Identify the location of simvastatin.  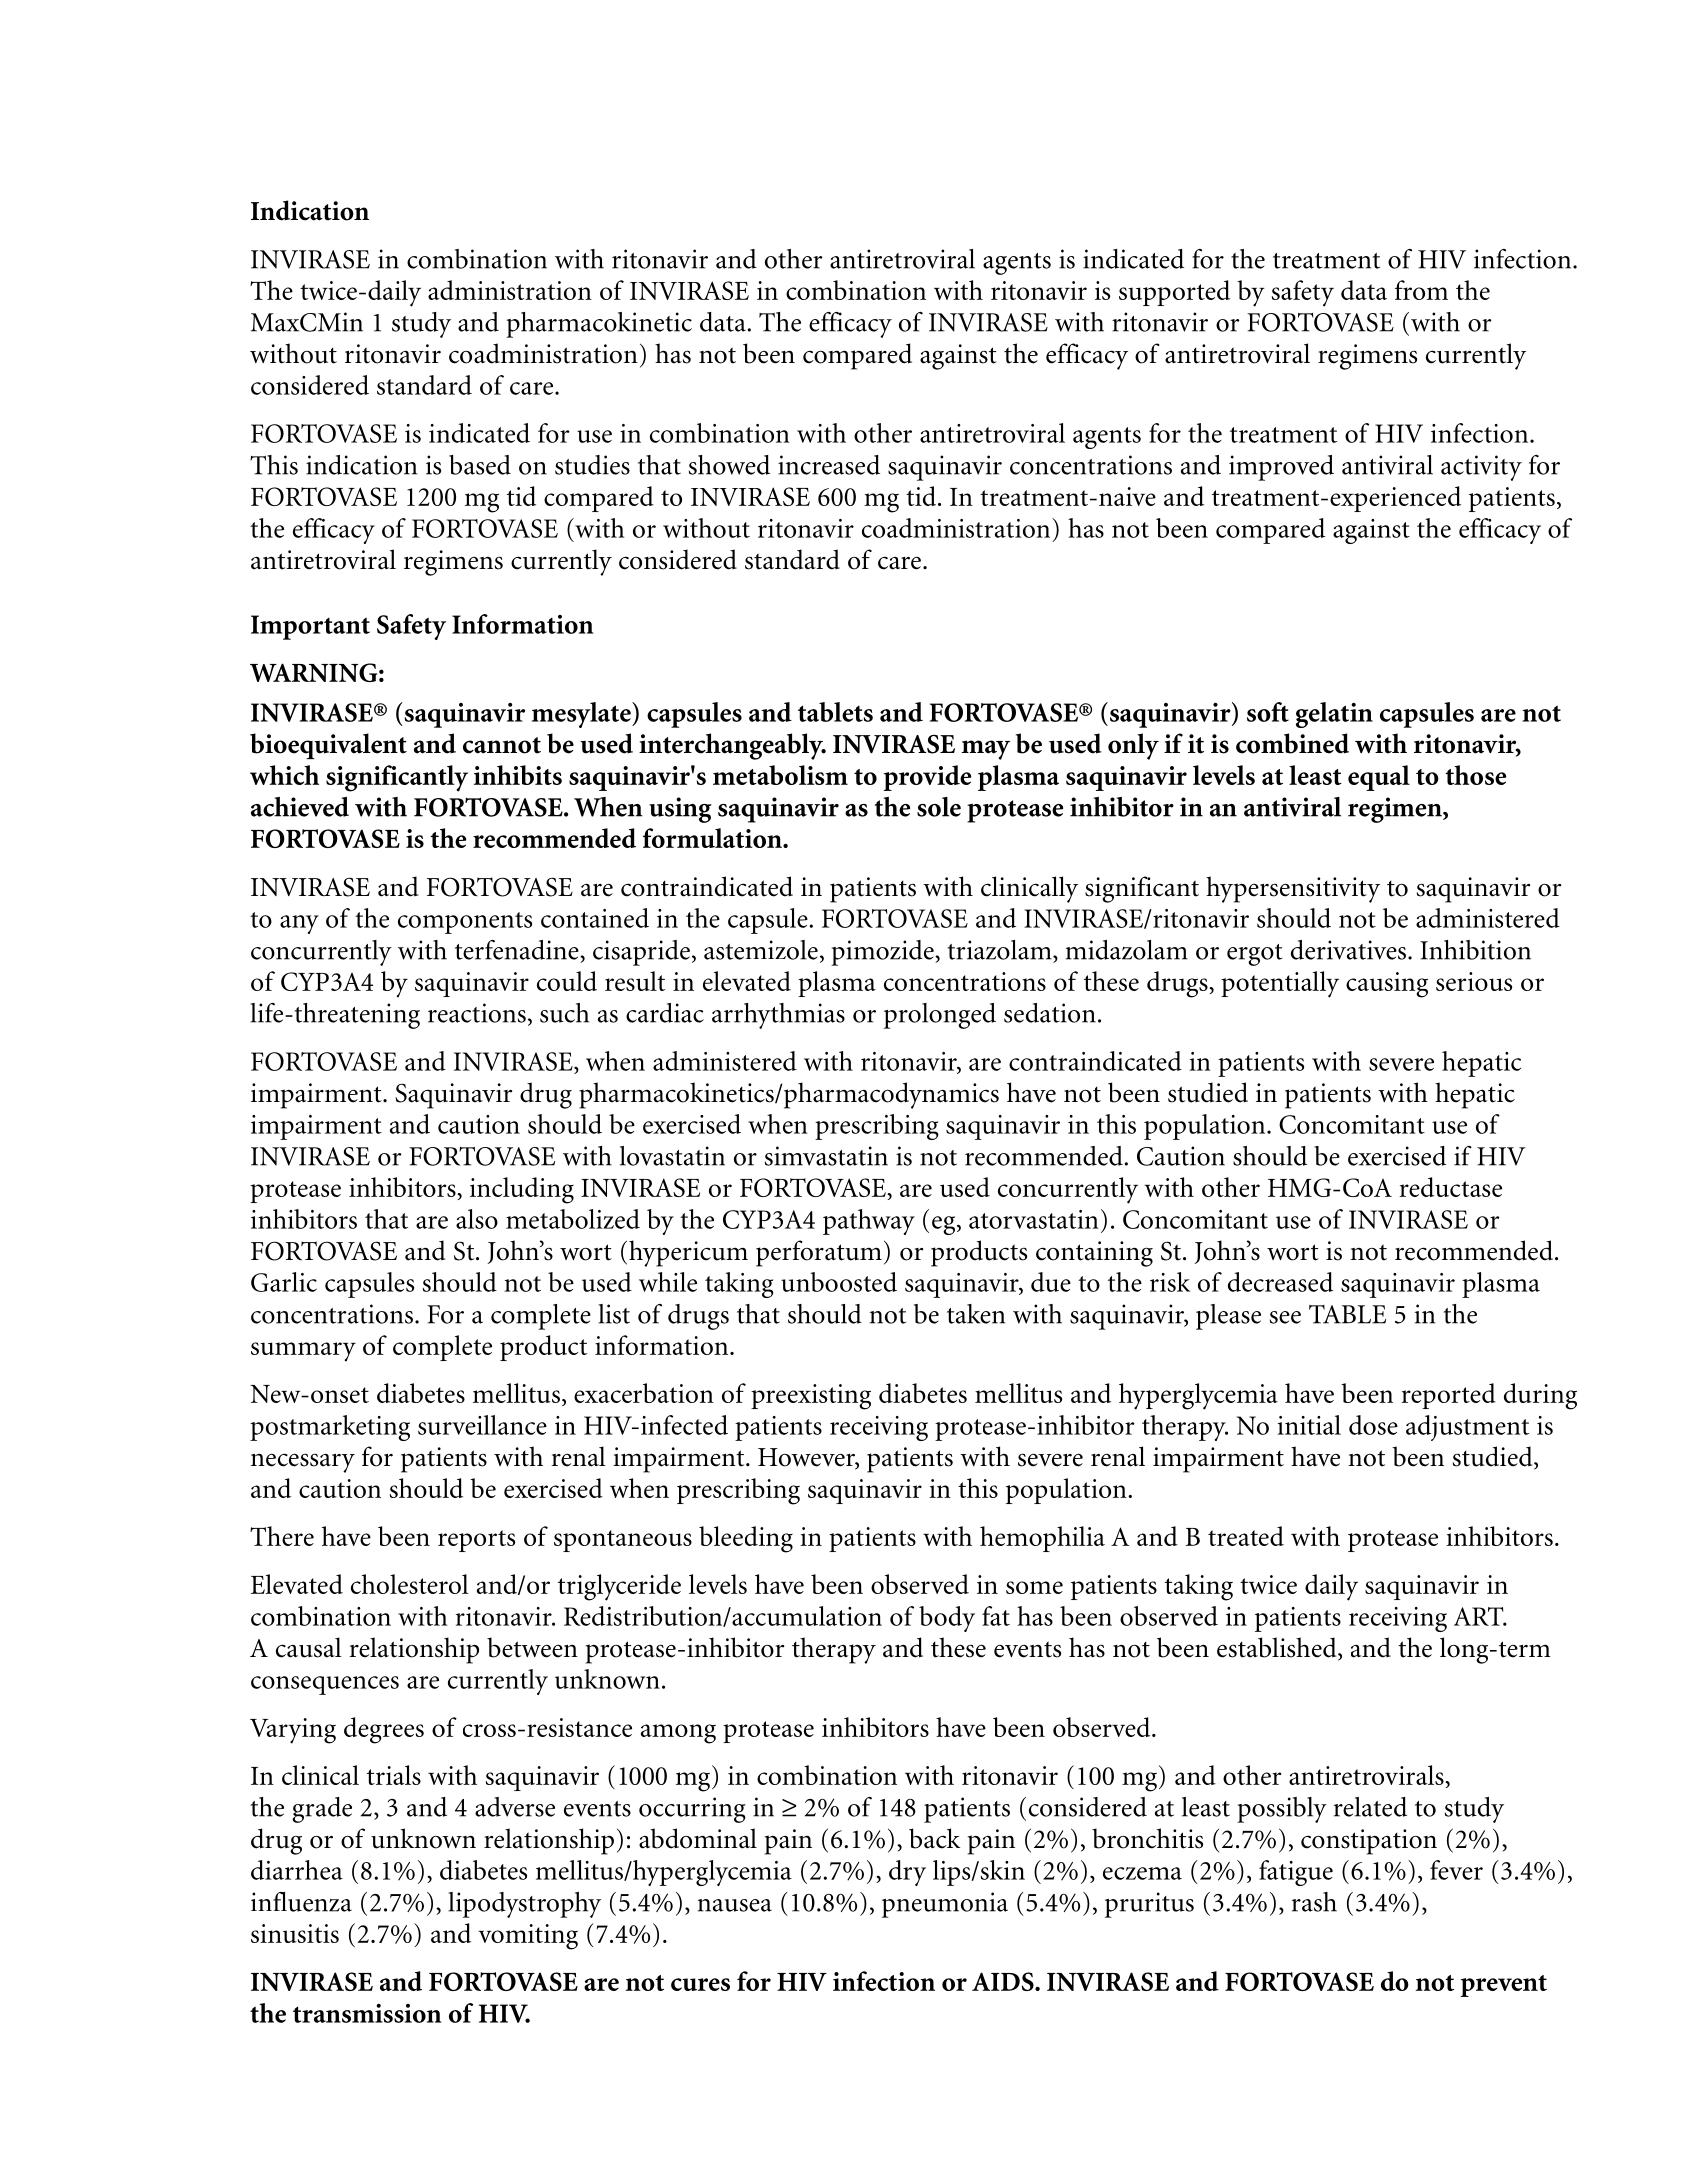
(826, 1156).
